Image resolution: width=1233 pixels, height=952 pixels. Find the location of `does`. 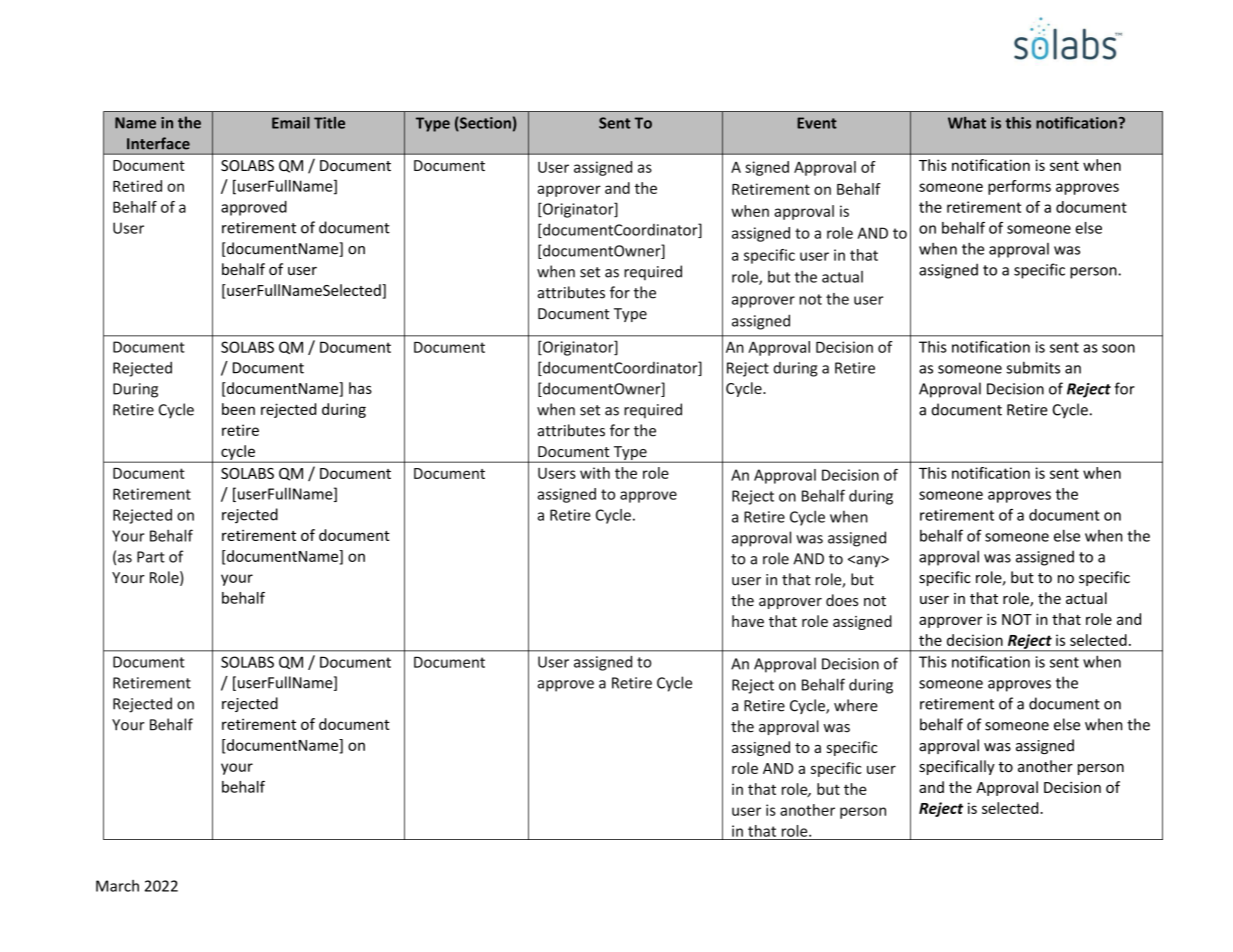

does is located at coordinates (842, 600).
